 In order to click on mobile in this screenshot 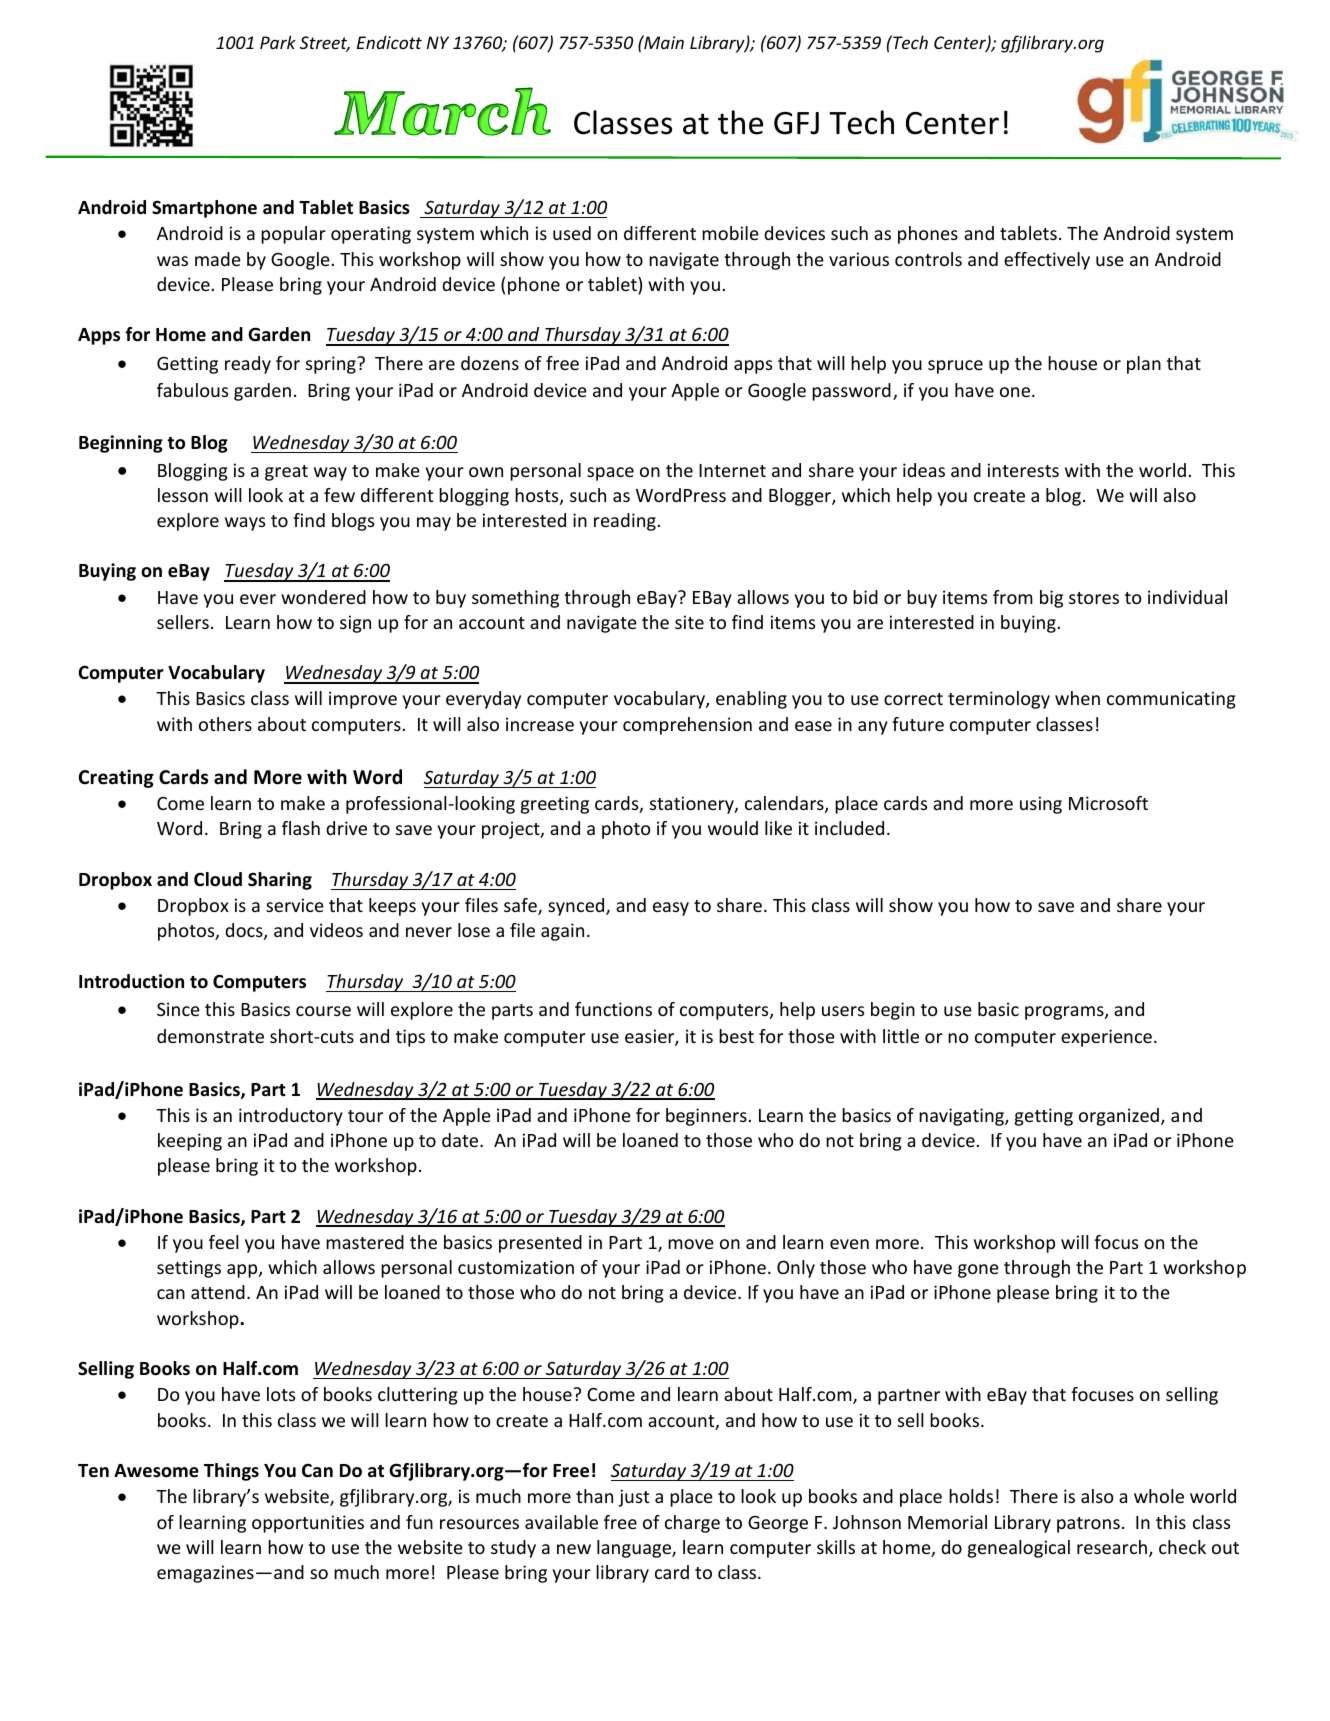, I will do `click(730, 233)`.
